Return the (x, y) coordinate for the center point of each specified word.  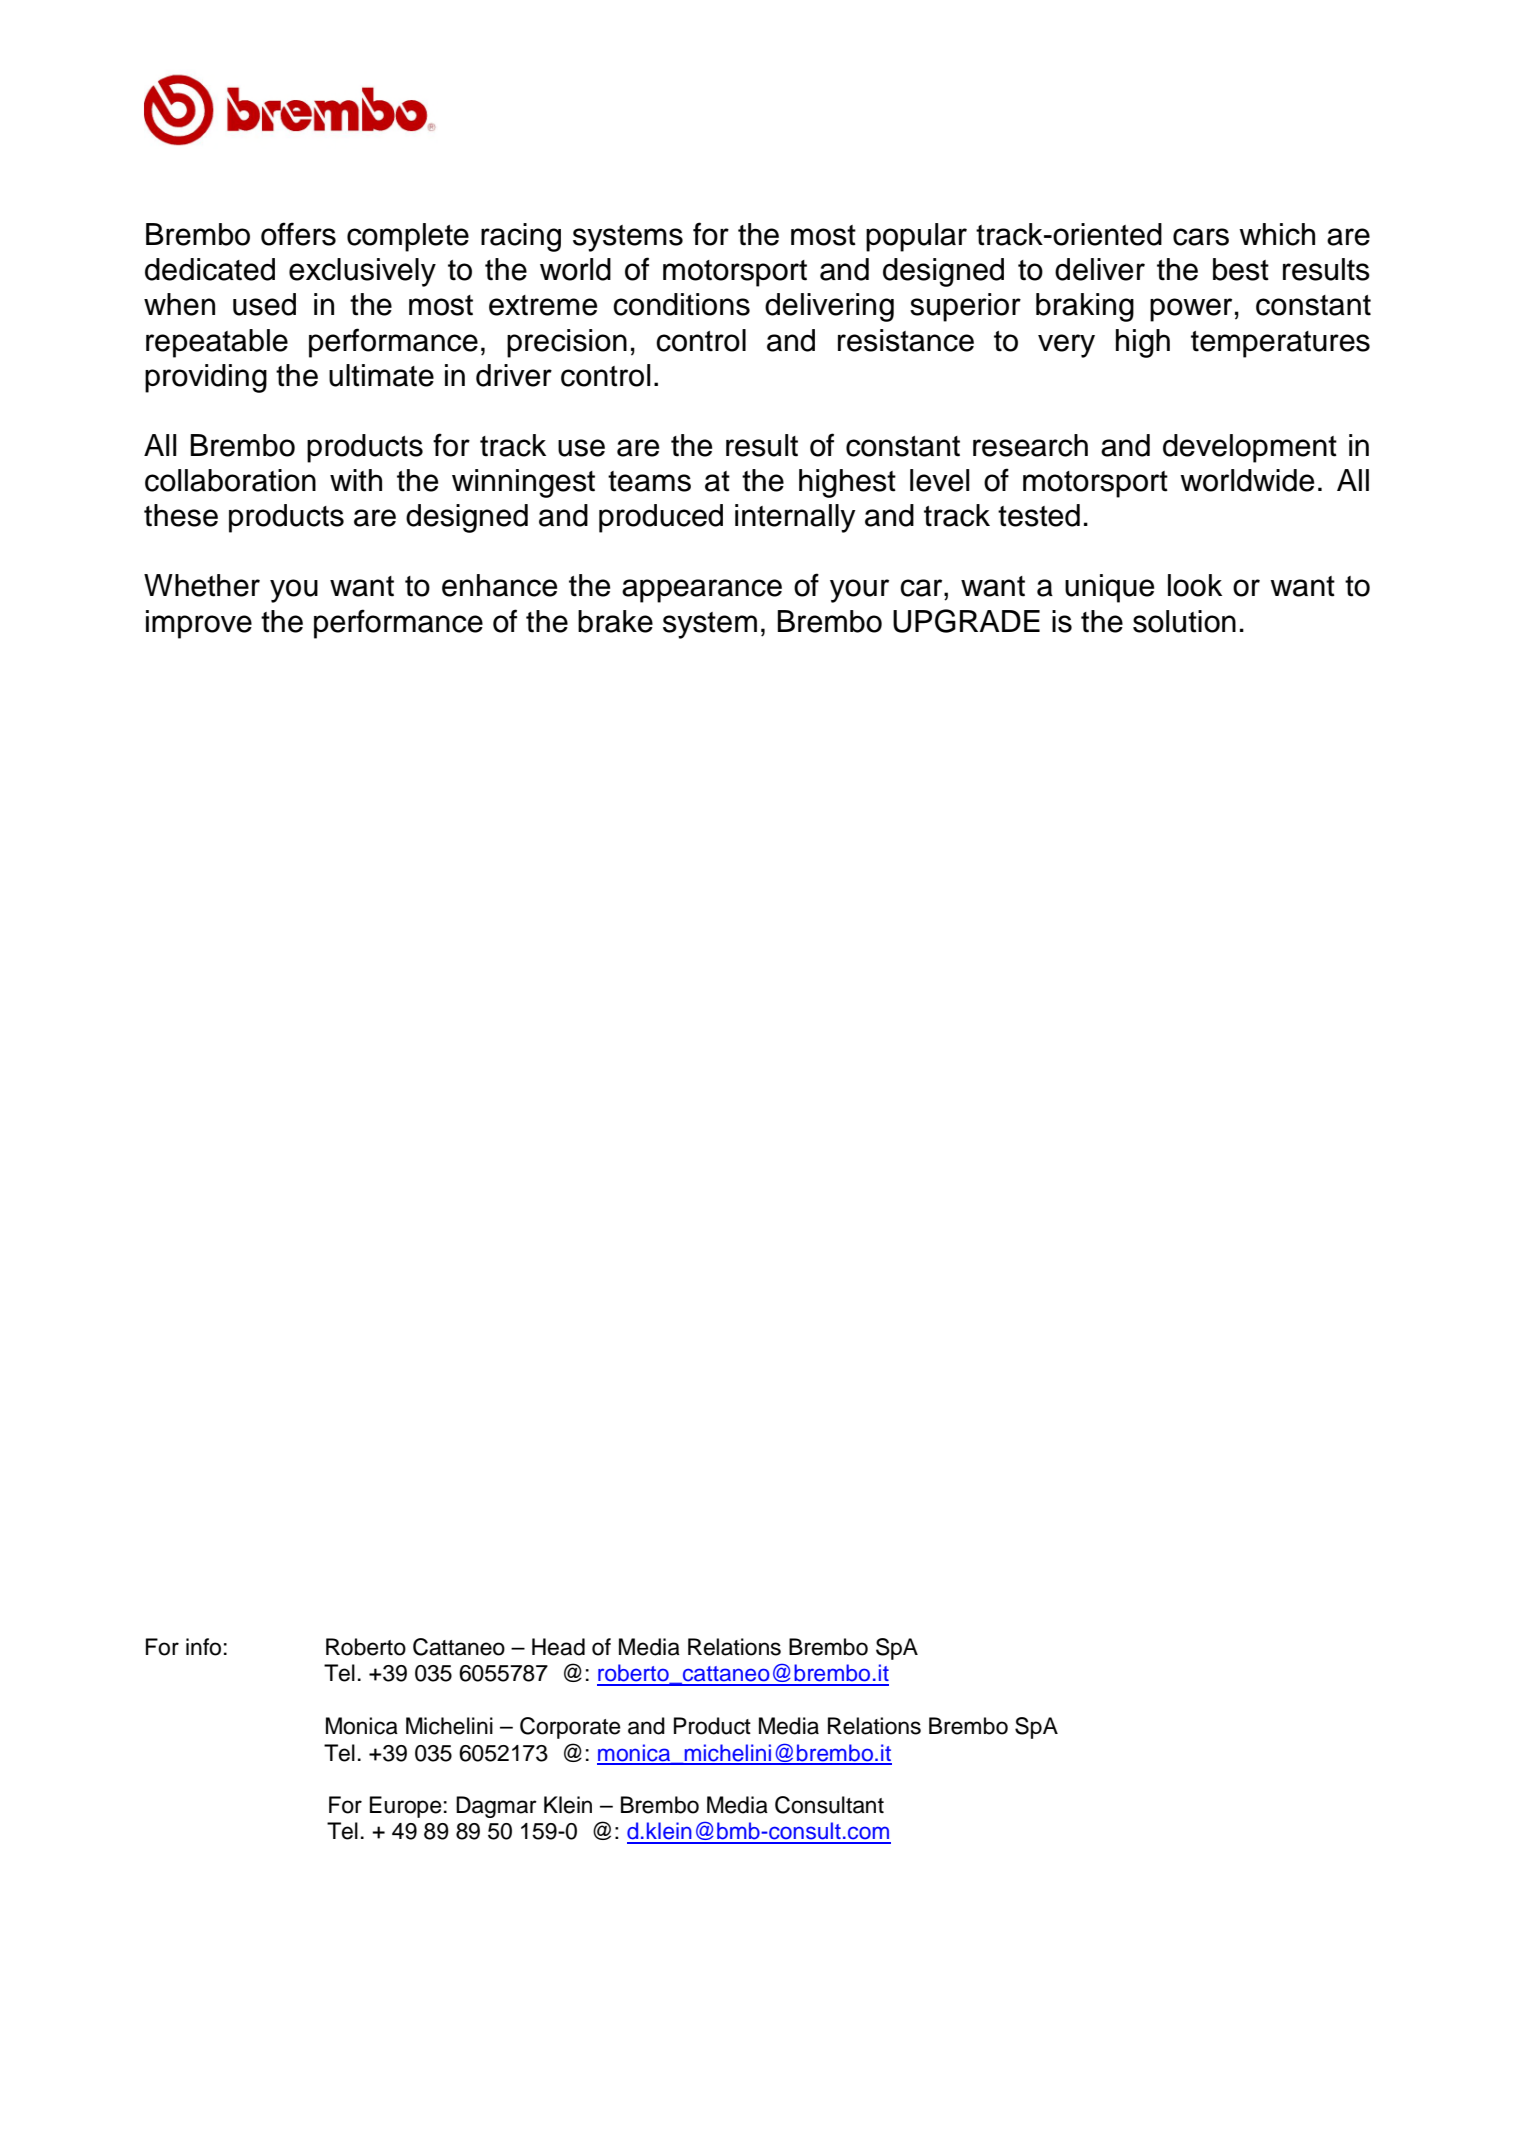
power (1191, 310)
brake (615, 621)
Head (558, 1647)
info (203, 1647)
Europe (406, 1807)
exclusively (362, 272)
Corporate (570, 1728)
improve (199, 624)
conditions (681, 304)
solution (1184, 621)
